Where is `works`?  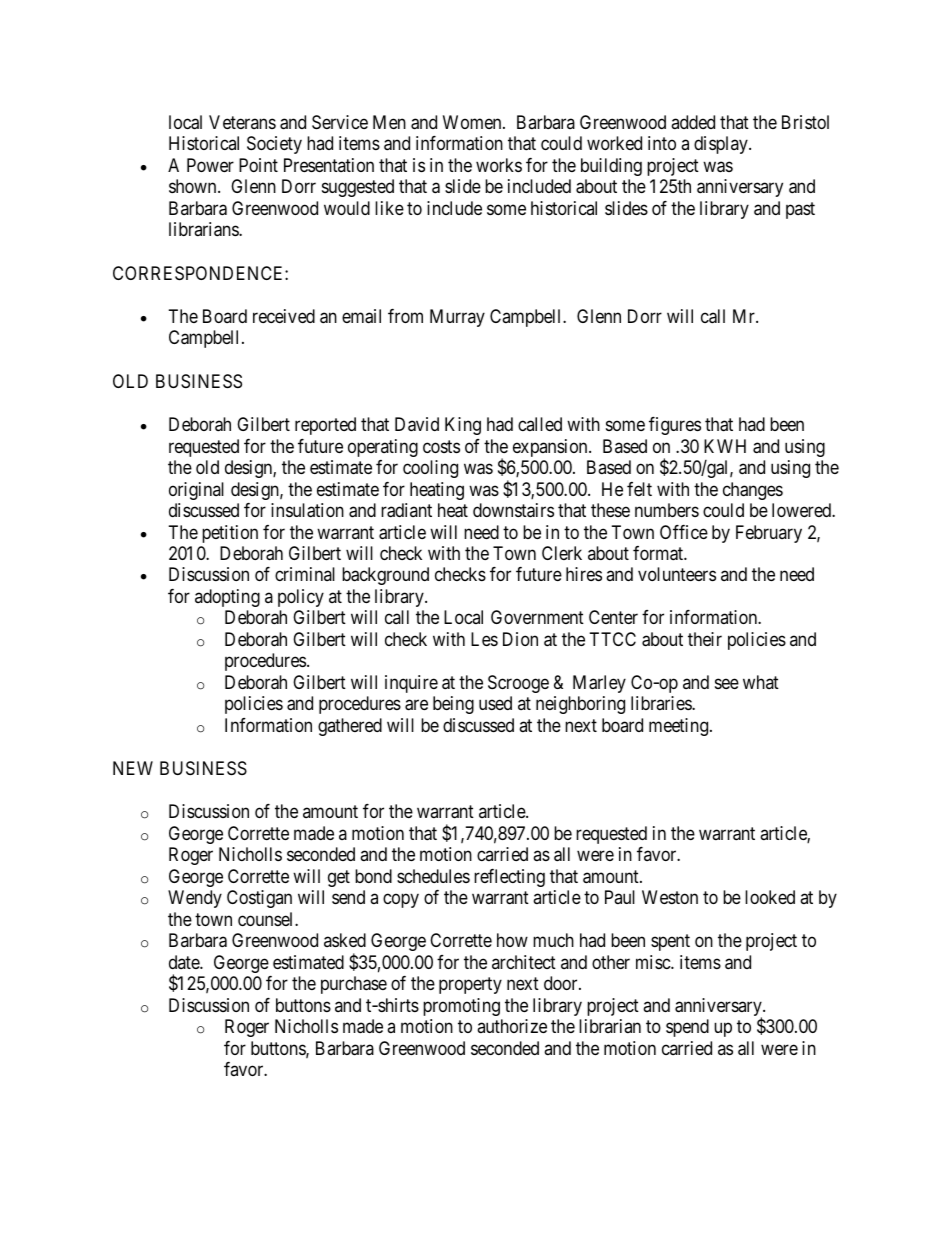 works is located at coordinates (499, 165).
